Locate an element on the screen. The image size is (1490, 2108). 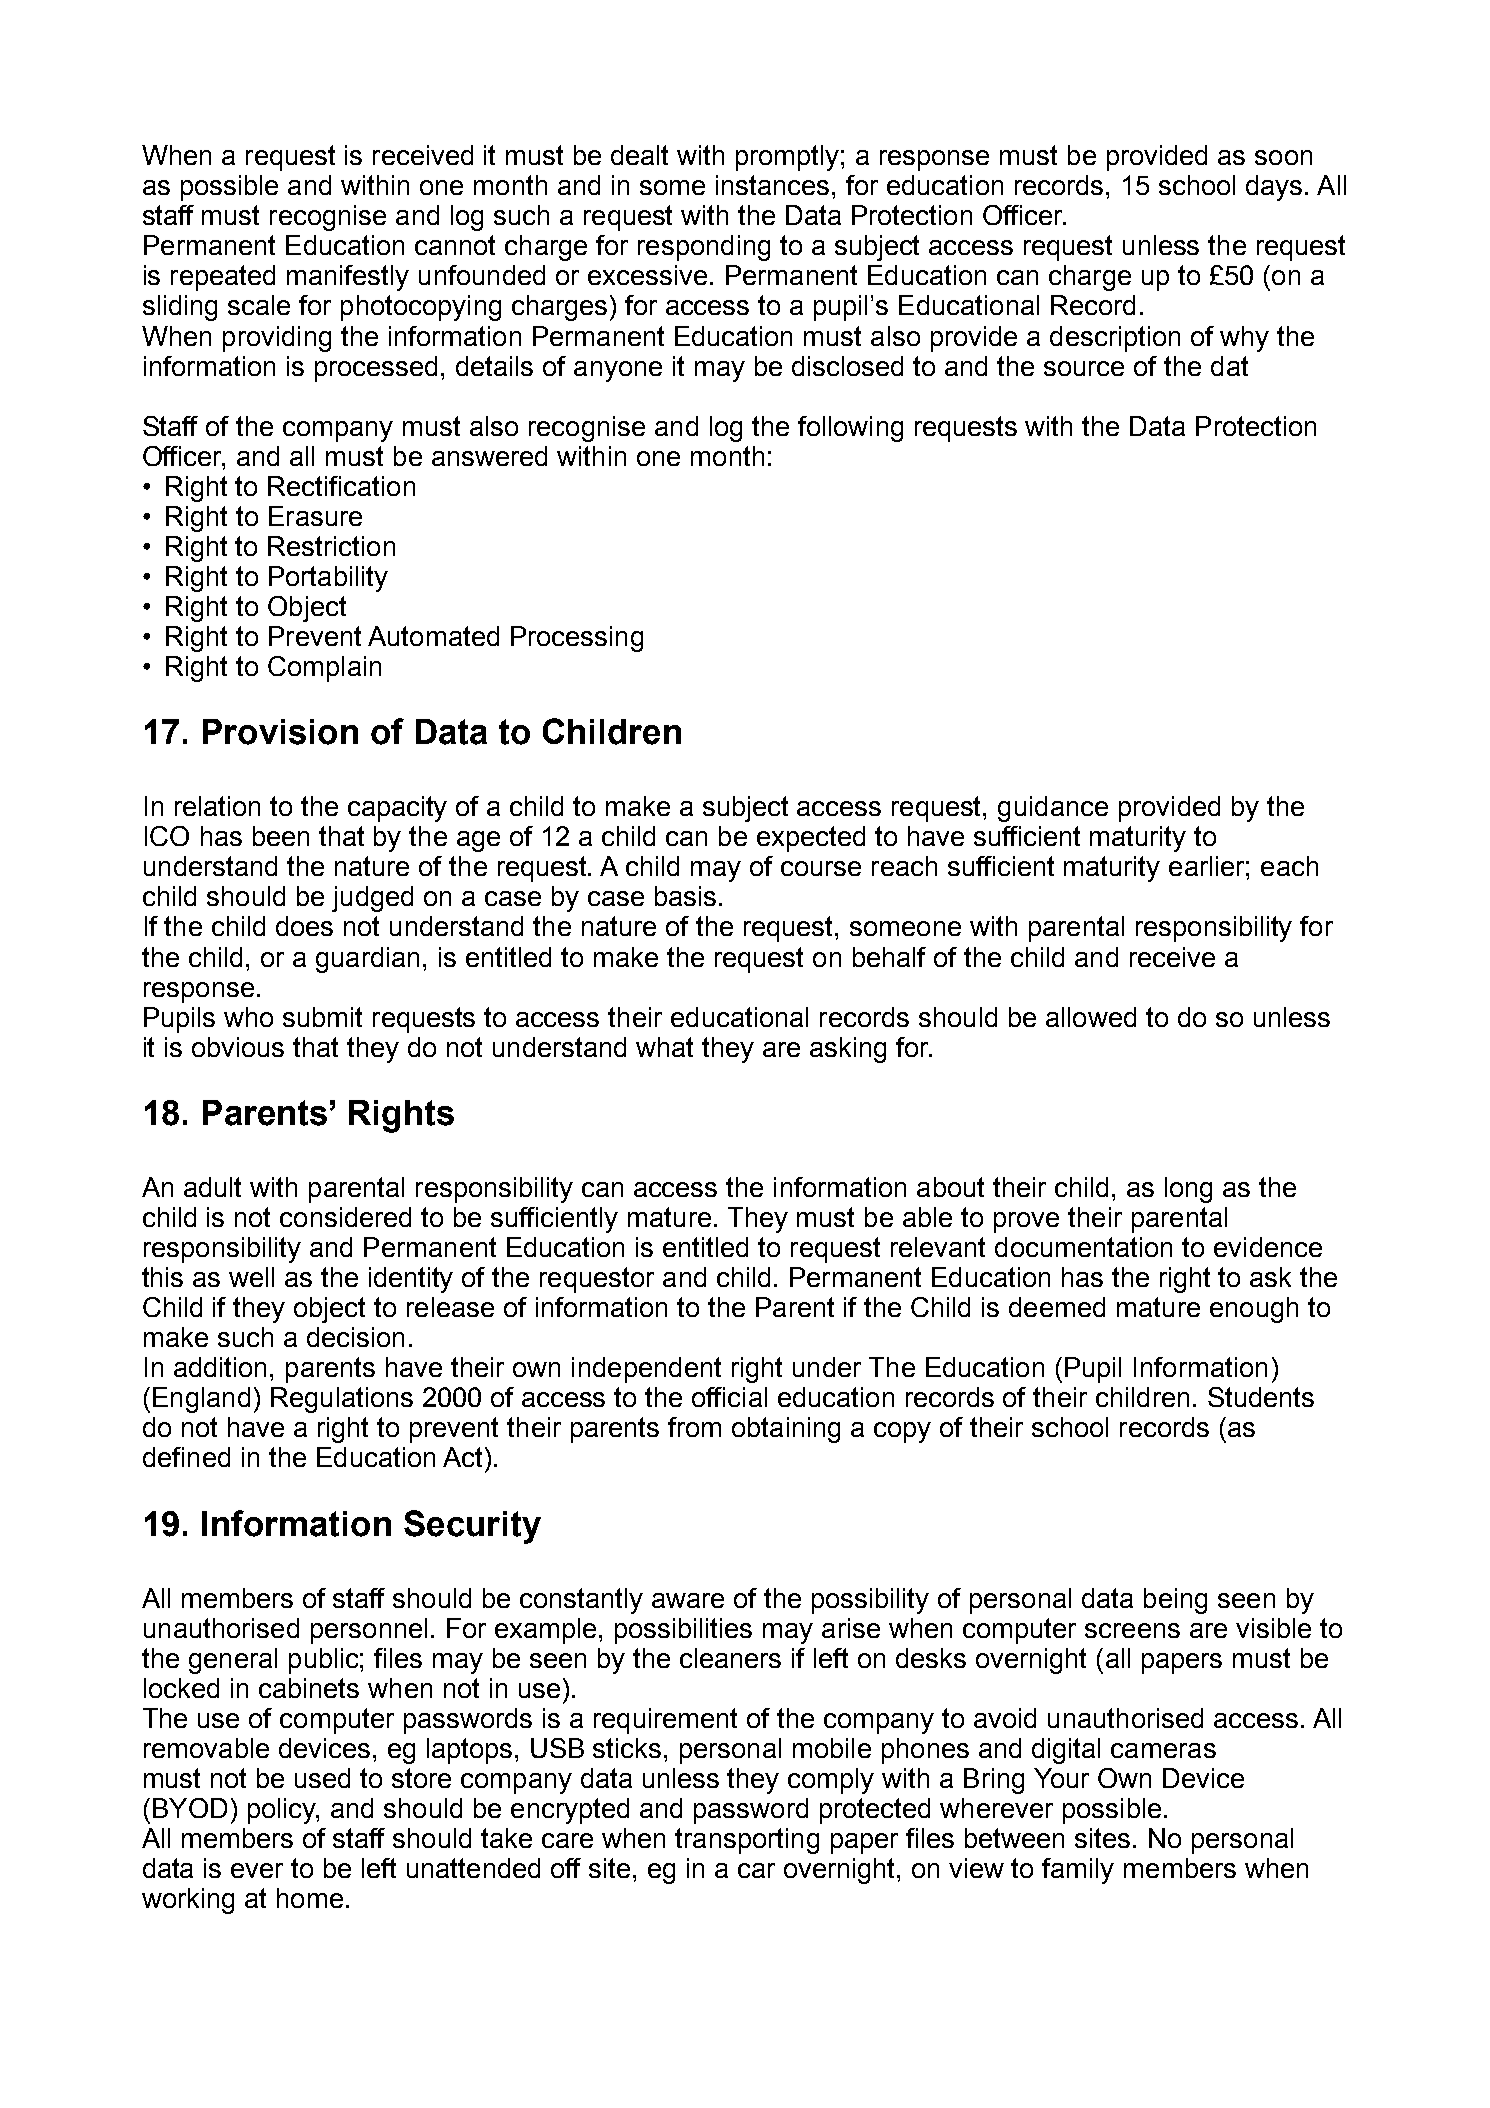
what is located at coordinates (664, 1047).
